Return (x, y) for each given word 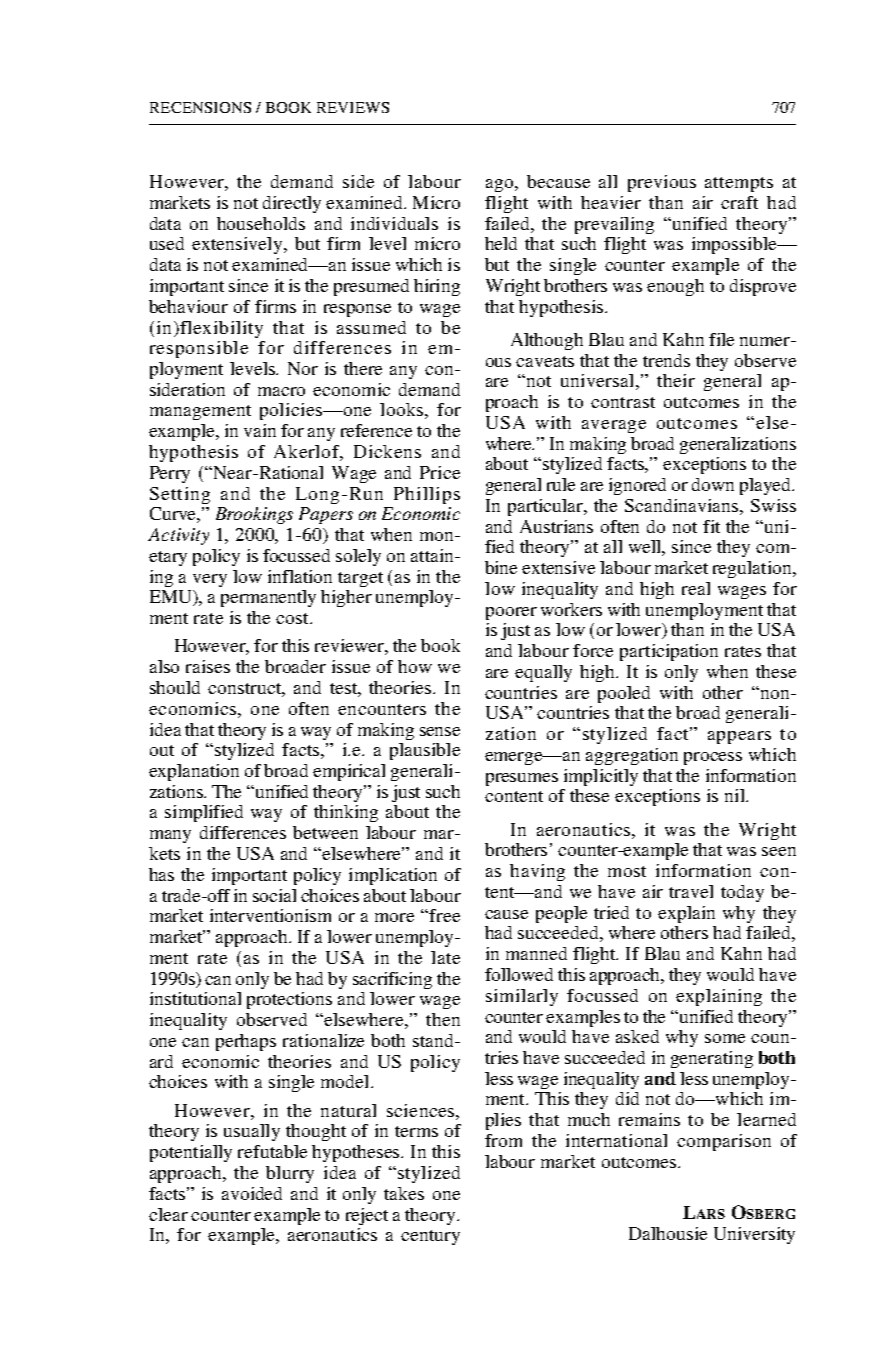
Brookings (254, 515)
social (274, 895)
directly (292, 204)
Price (440, 472)
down (713, 484)
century (430, 1237)
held (501, 243)
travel (691, 891)
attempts (739, 184)
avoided (252, 1193)
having (537, 872)
